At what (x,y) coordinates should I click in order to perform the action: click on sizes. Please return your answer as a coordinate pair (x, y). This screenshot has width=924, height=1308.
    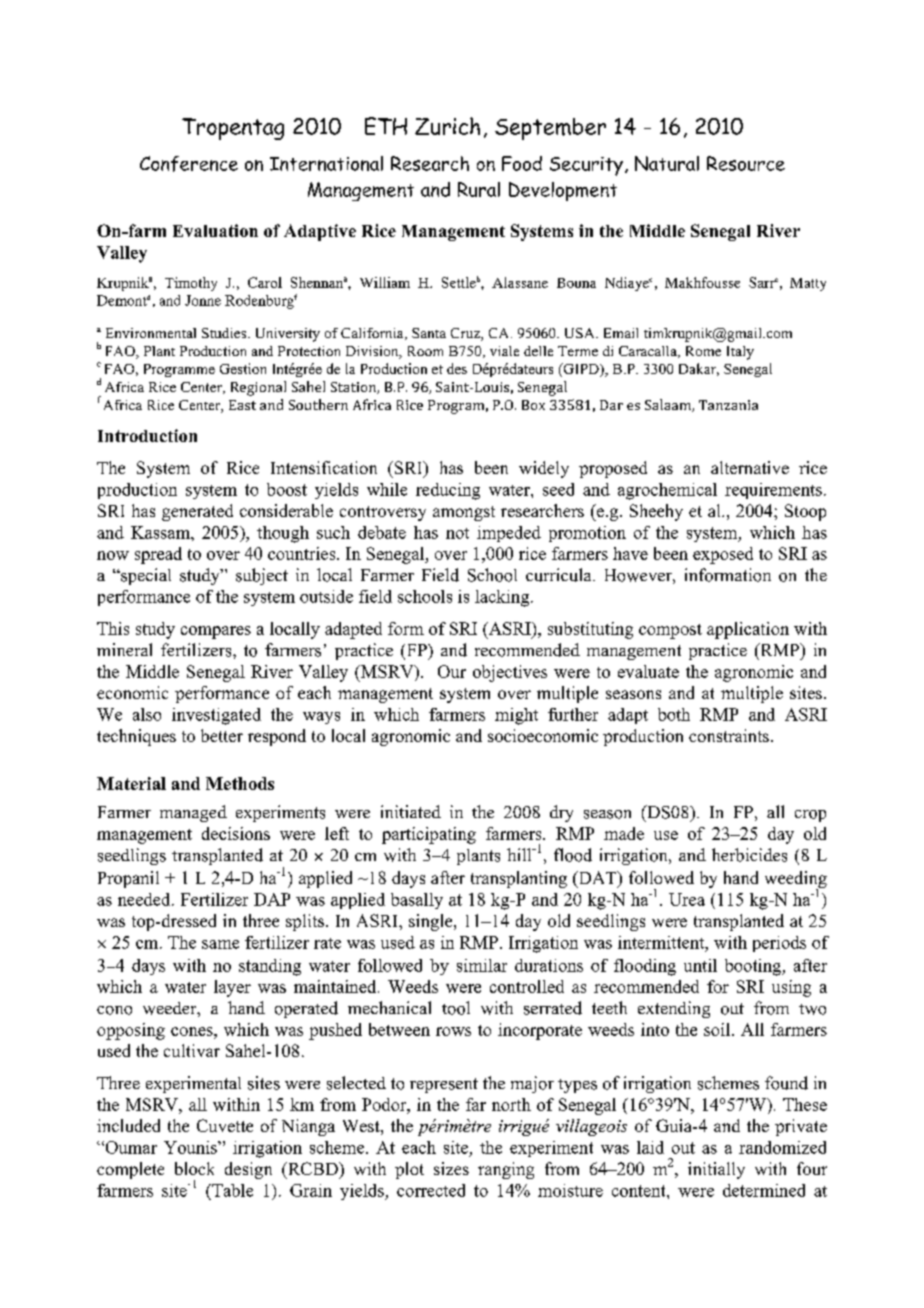
    Looking at the image, I should click on (451, 1168).
